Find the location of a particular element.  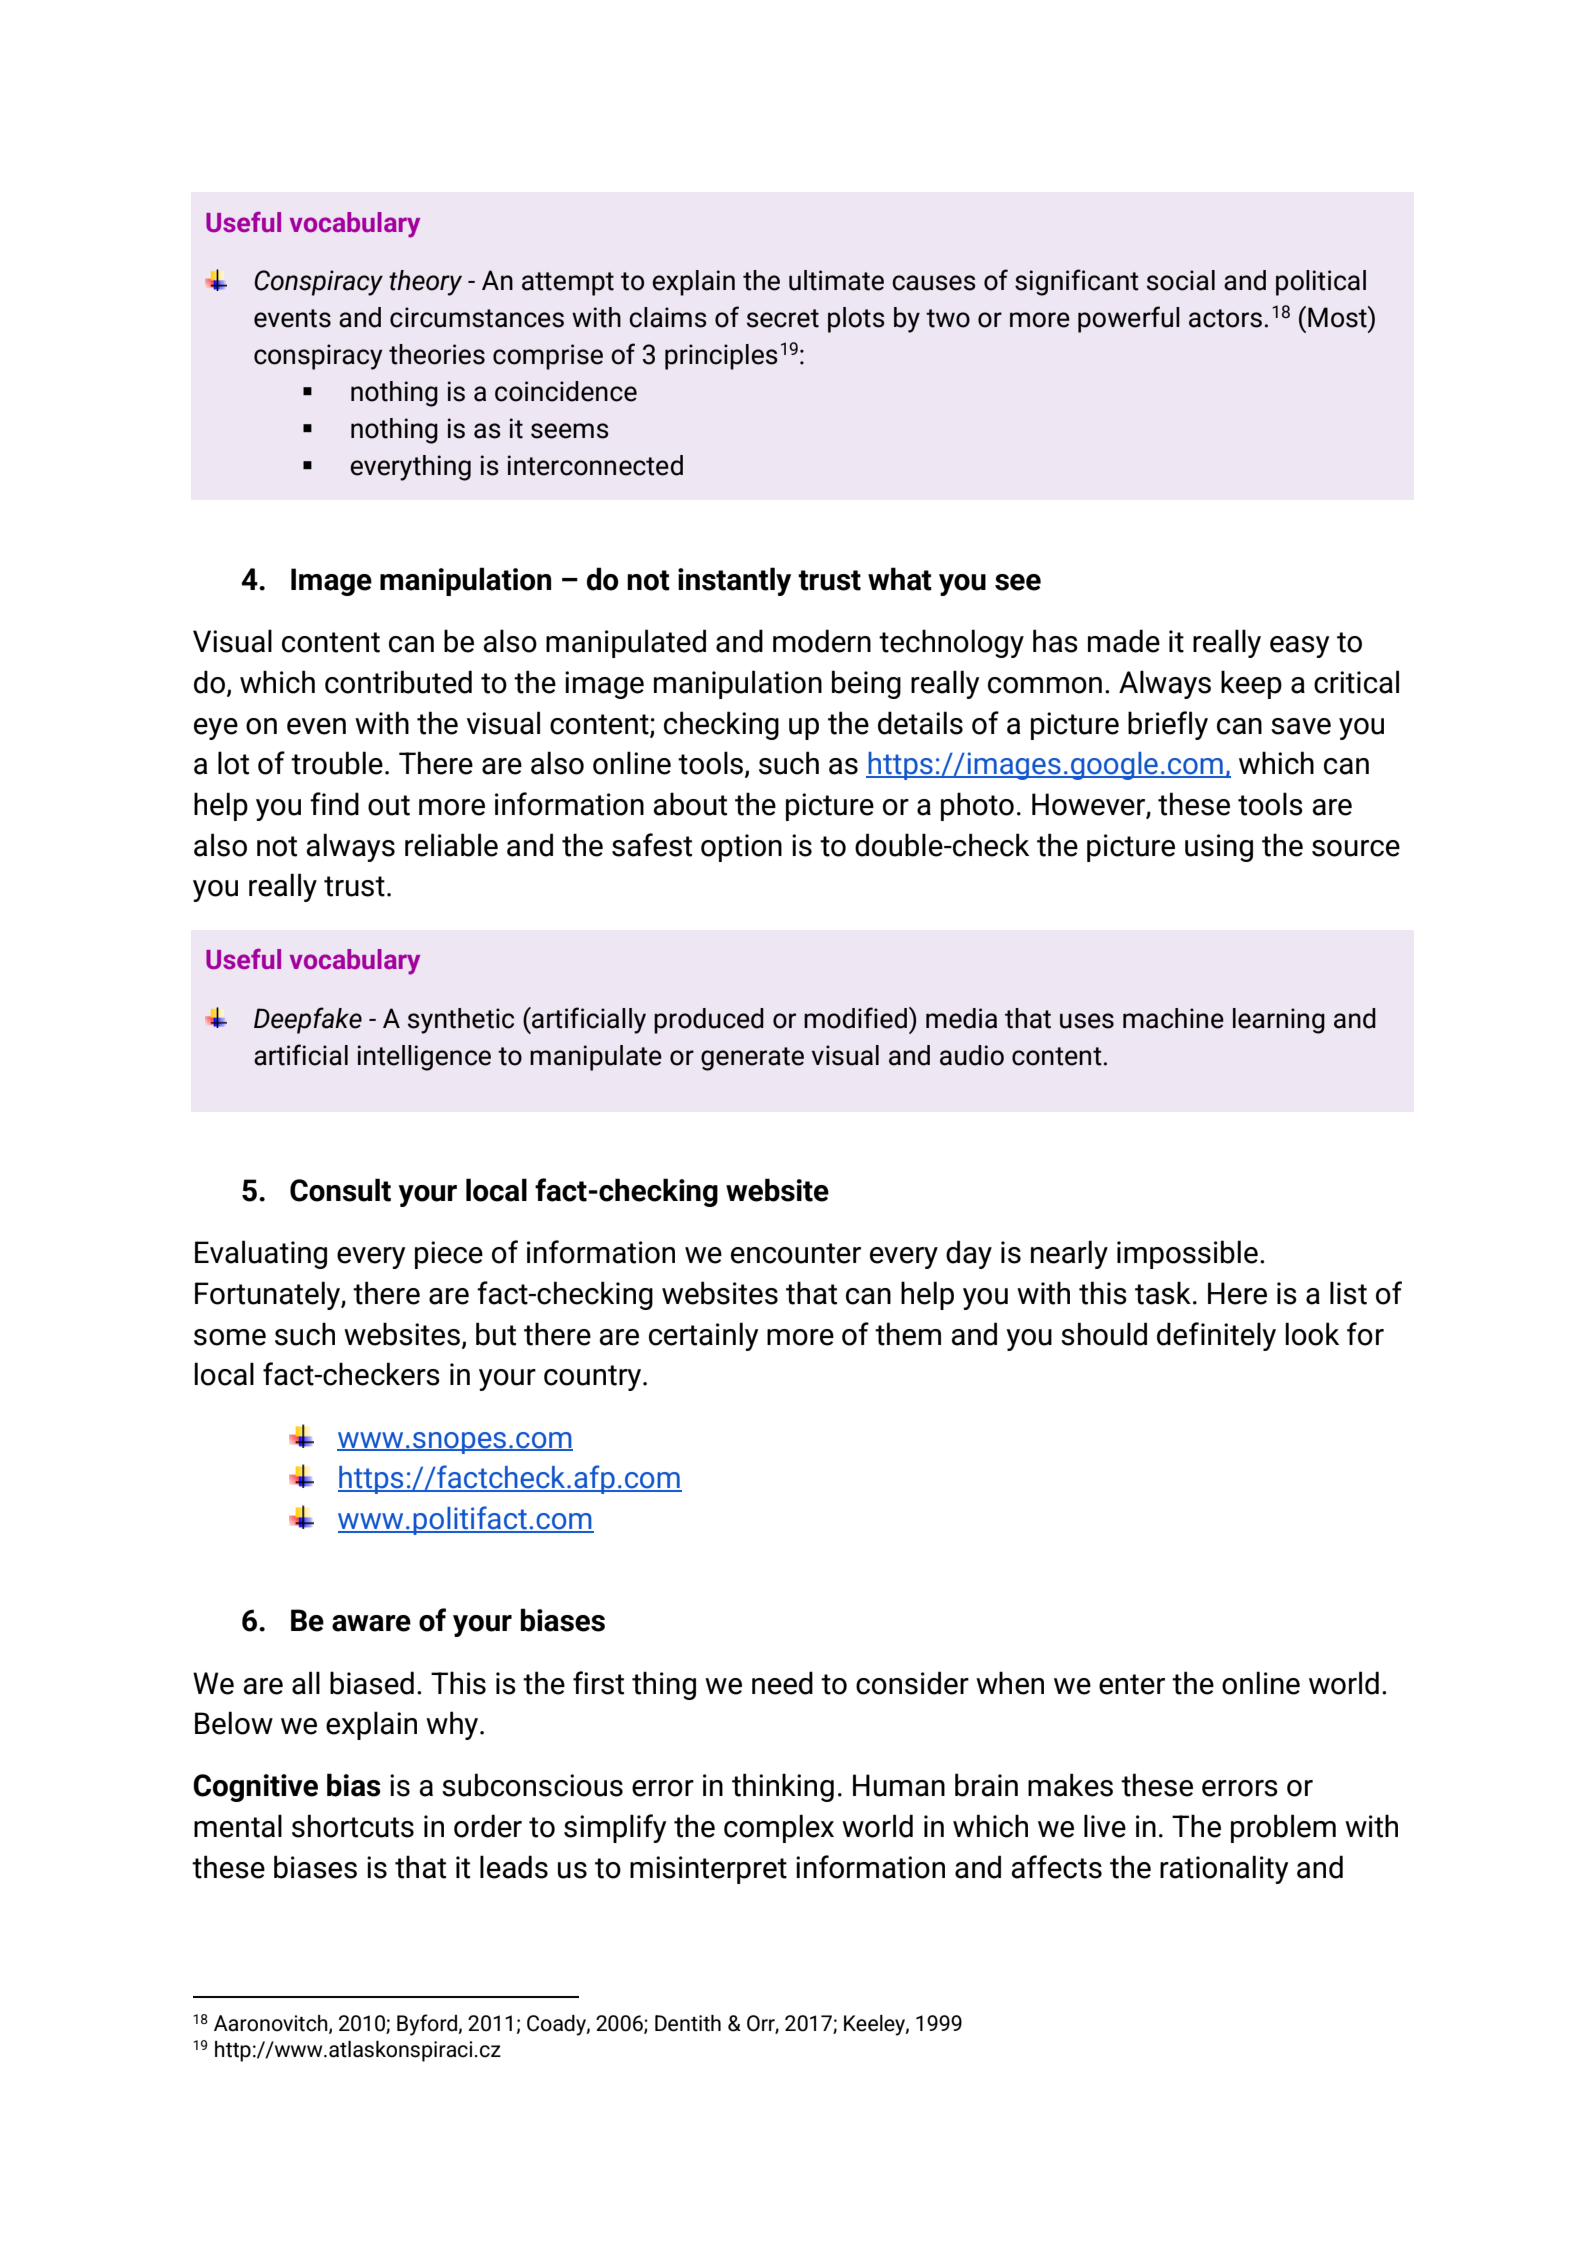

complex is located at coordinates (779, 1828).
